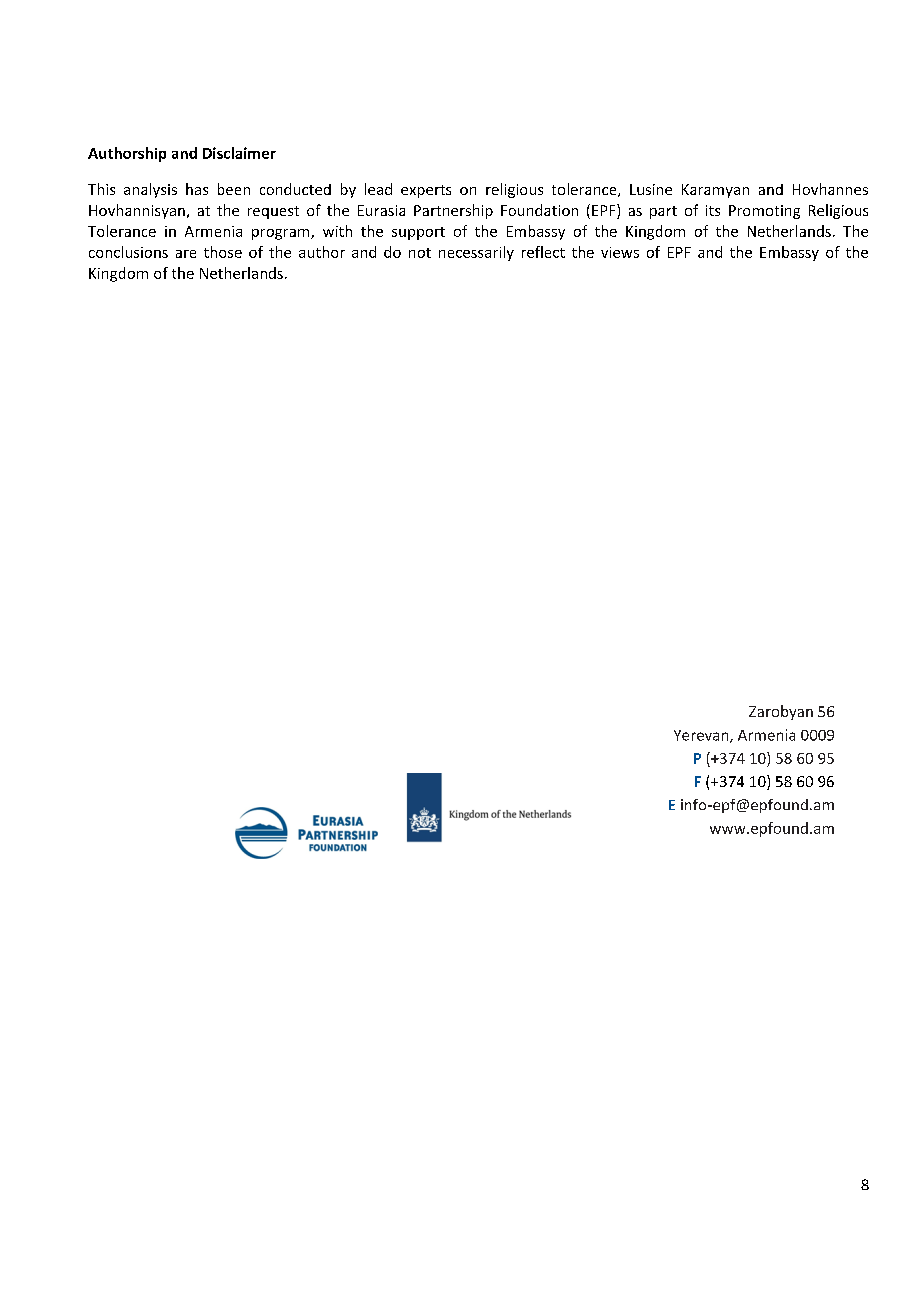 The image size is (924, 1308). What do you see at coordinates (420, 253) in the document?
I see `not` at bounding box center [420, 253].
